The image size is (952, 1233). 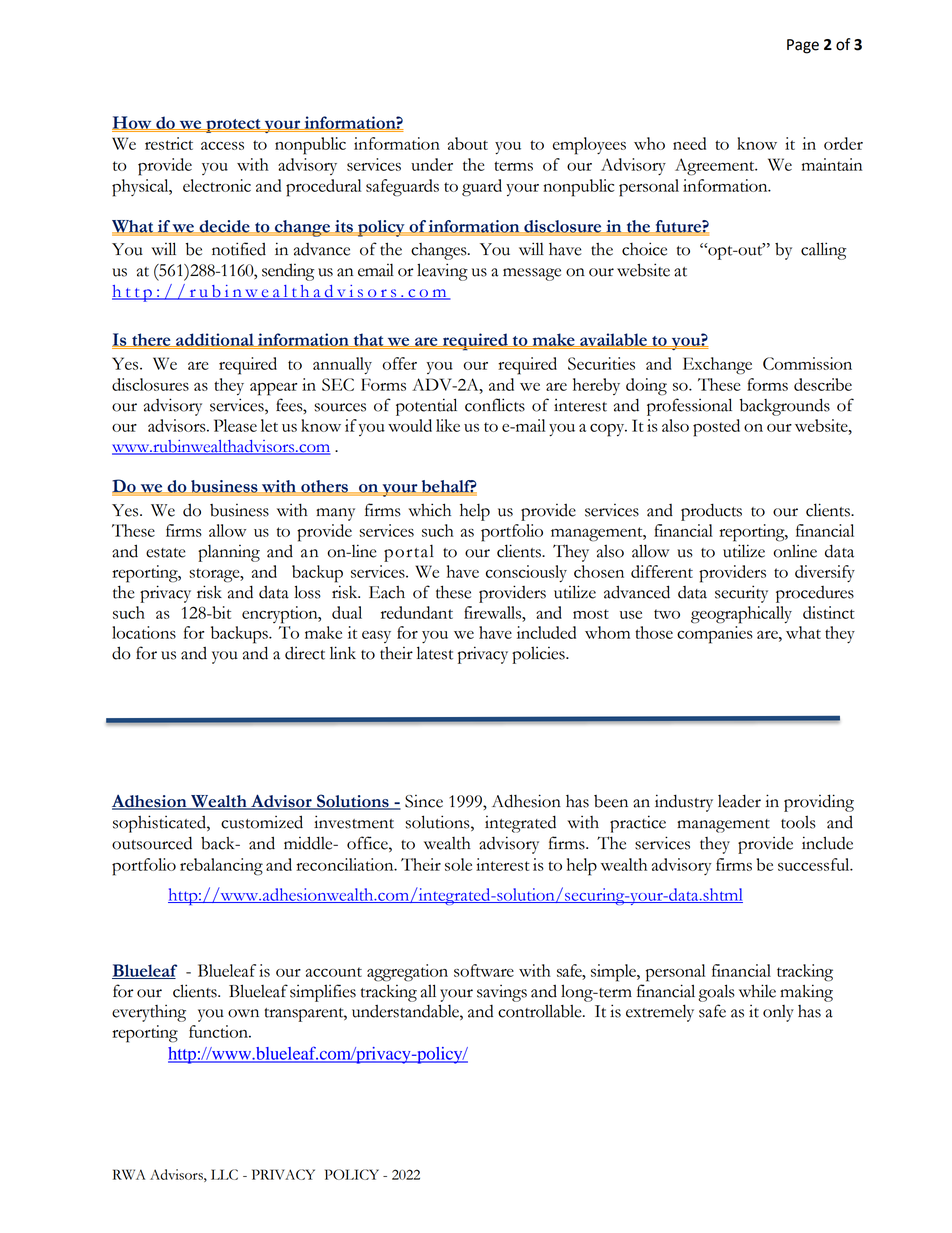 What do you see at coordinates (468, 143) in the page?
I see `about` at bounding box center [468, 143].
